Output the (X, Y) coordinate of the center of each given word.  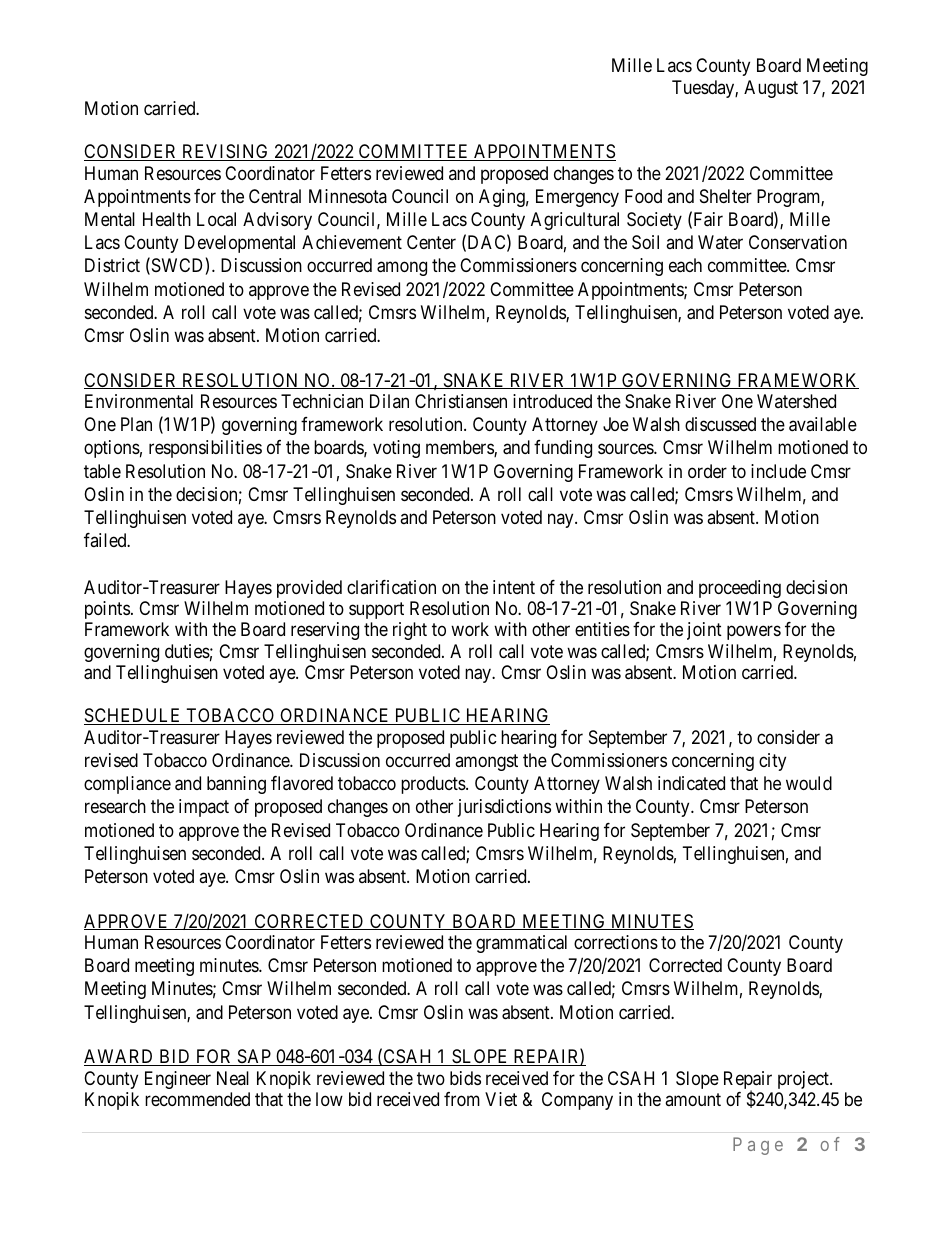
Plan (136, 424)
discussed (720, 424)
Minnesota (348, 196)
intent (514, 587)
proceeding (740, 589)
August (771, 89)
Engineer (178, 1080)
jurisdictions (504, 808)
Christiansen (461, 401)
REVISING (225, 152)
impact (204, 808)
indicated (691, 783)
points (107, 610)
